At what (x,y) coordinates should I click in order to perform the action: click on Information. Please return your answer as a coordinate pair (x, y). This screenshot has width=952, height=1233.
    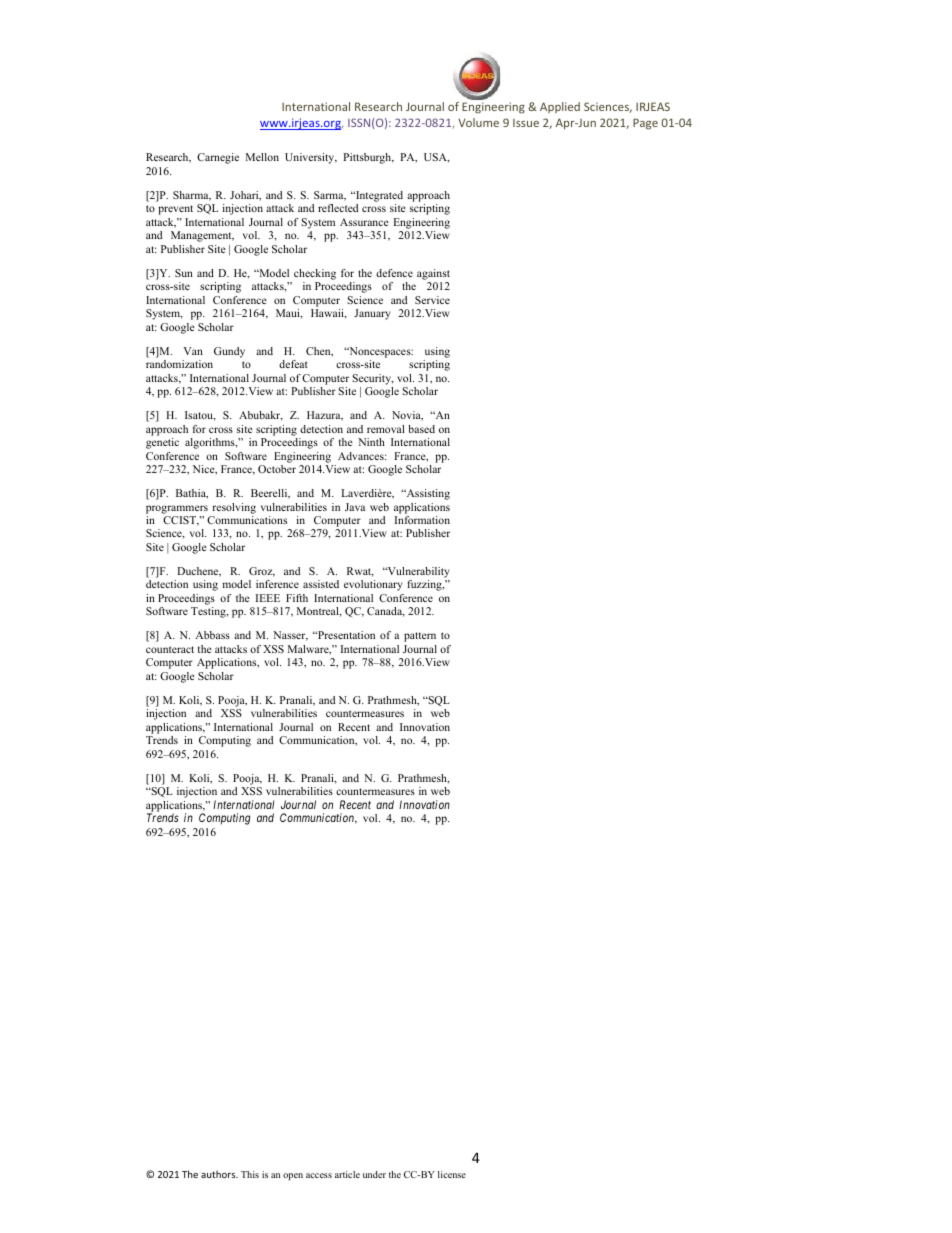
    Looking at the image, I should click on (422, 520).
